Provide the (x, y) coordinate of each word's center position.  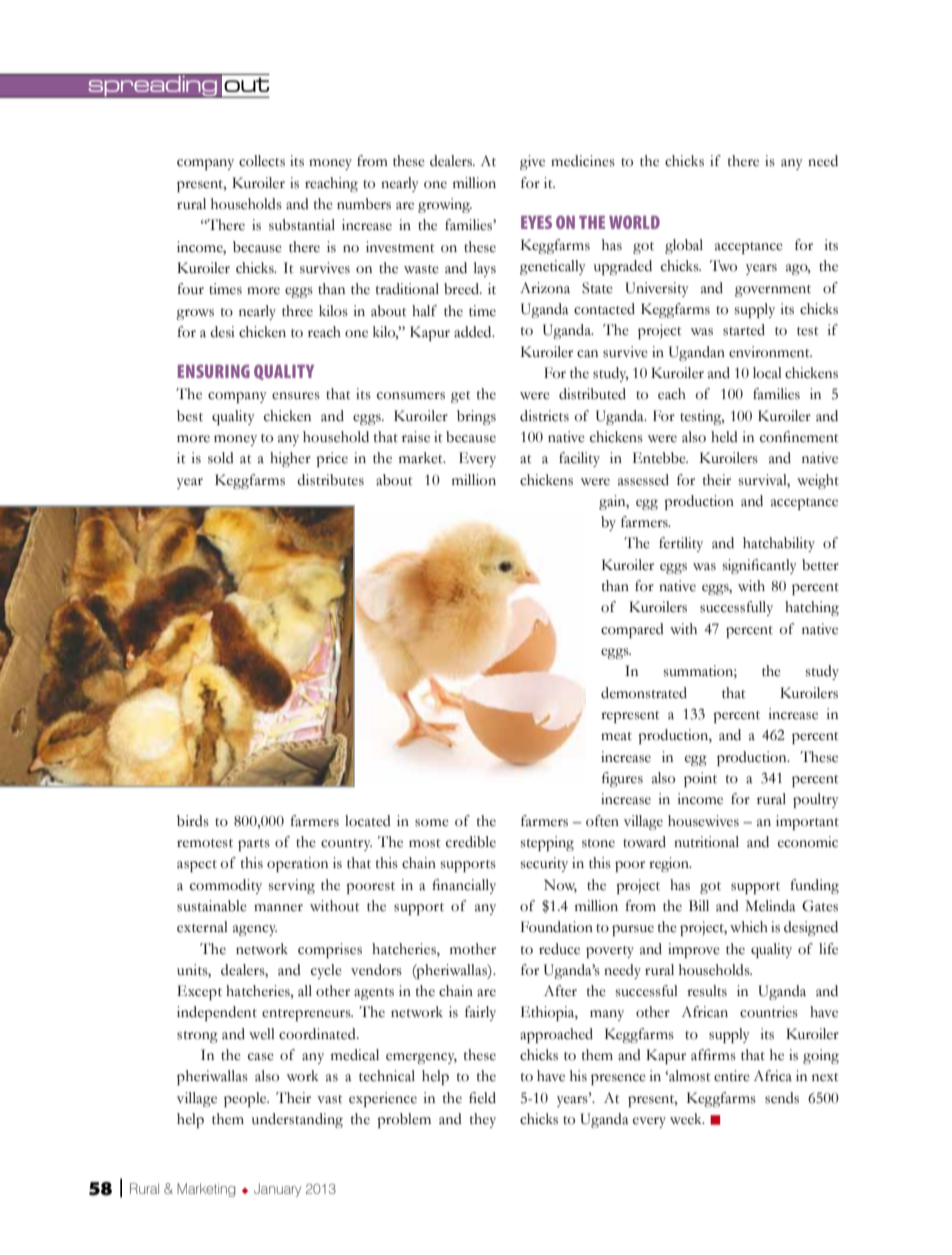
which (749, 927)
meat (616, 736)
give (532, 162)
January (277, 1190)
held (724, 437)
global (684, 246)
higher (290, 459)
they (483, 1120)
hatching (812, 608)
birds (193, 821)
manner (278, 908)
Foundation (557, 927)
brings (476, 417)
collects (262, 161)
